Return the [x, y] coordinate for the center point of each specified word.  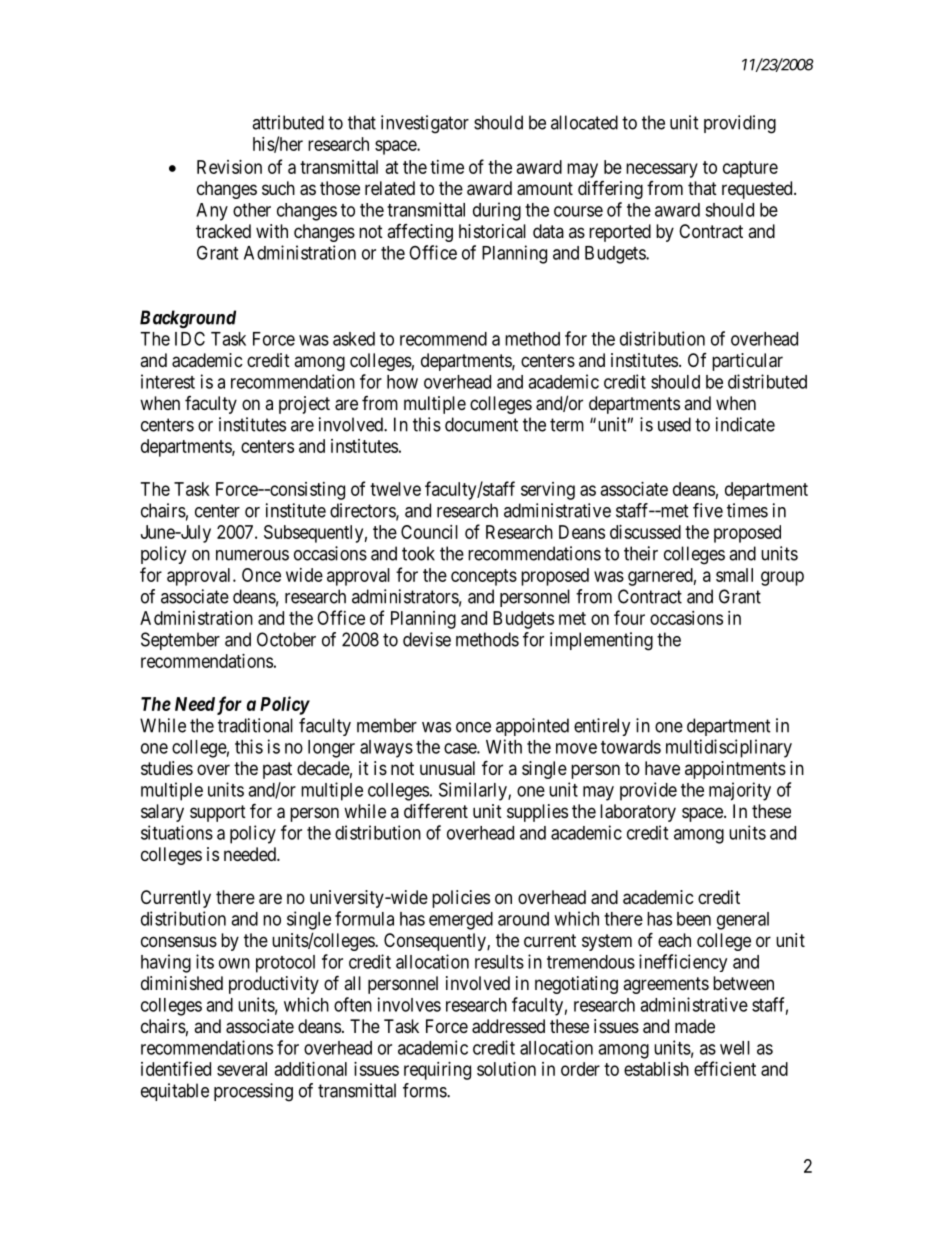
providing [740, 124]
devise [427, 639]
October [286, 639]
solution [506, 1069]
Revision [229, 167]
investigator [425, 124]
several [242, 1069]
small [734, 575]
